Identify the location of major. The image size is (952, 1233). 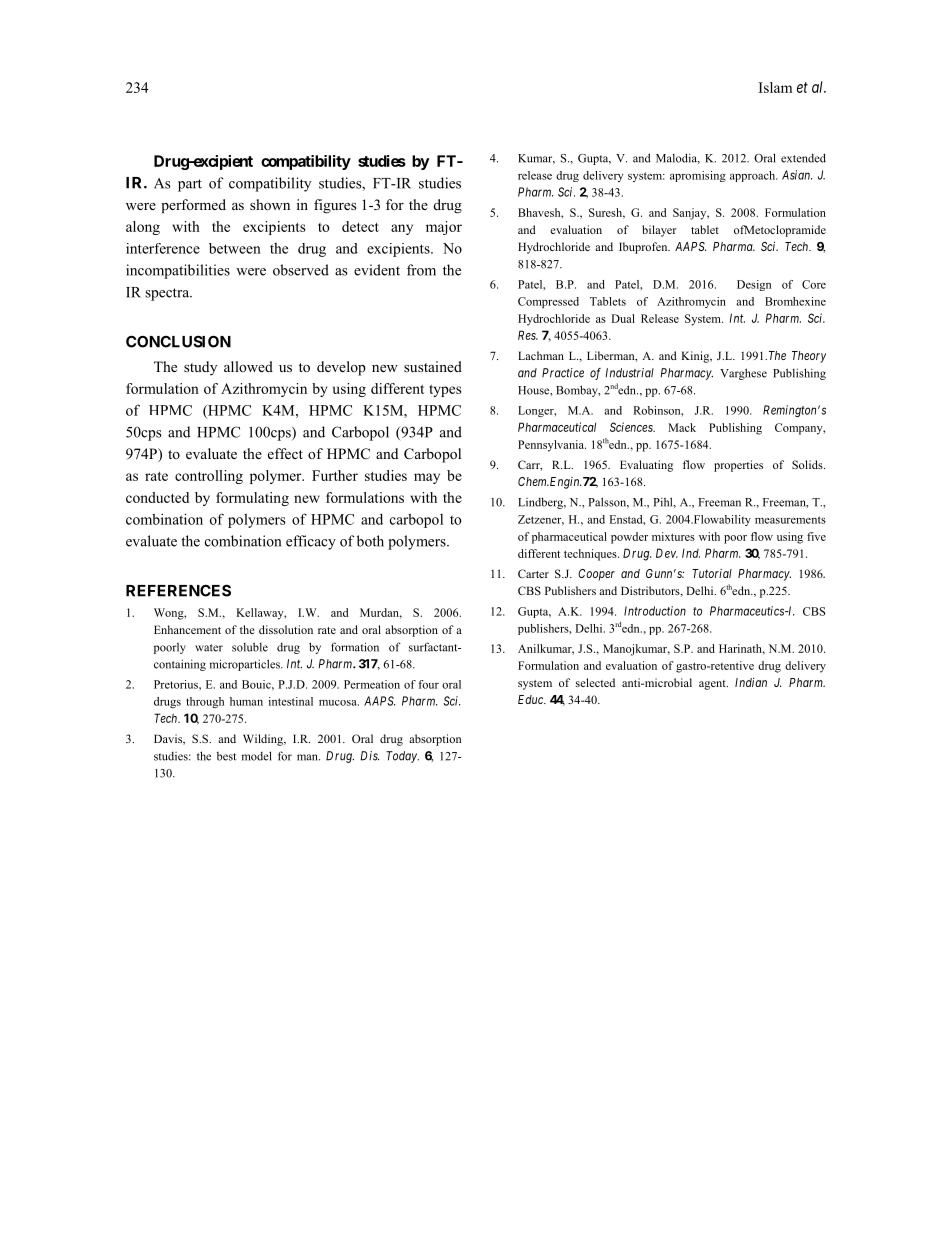
(444, 228).
